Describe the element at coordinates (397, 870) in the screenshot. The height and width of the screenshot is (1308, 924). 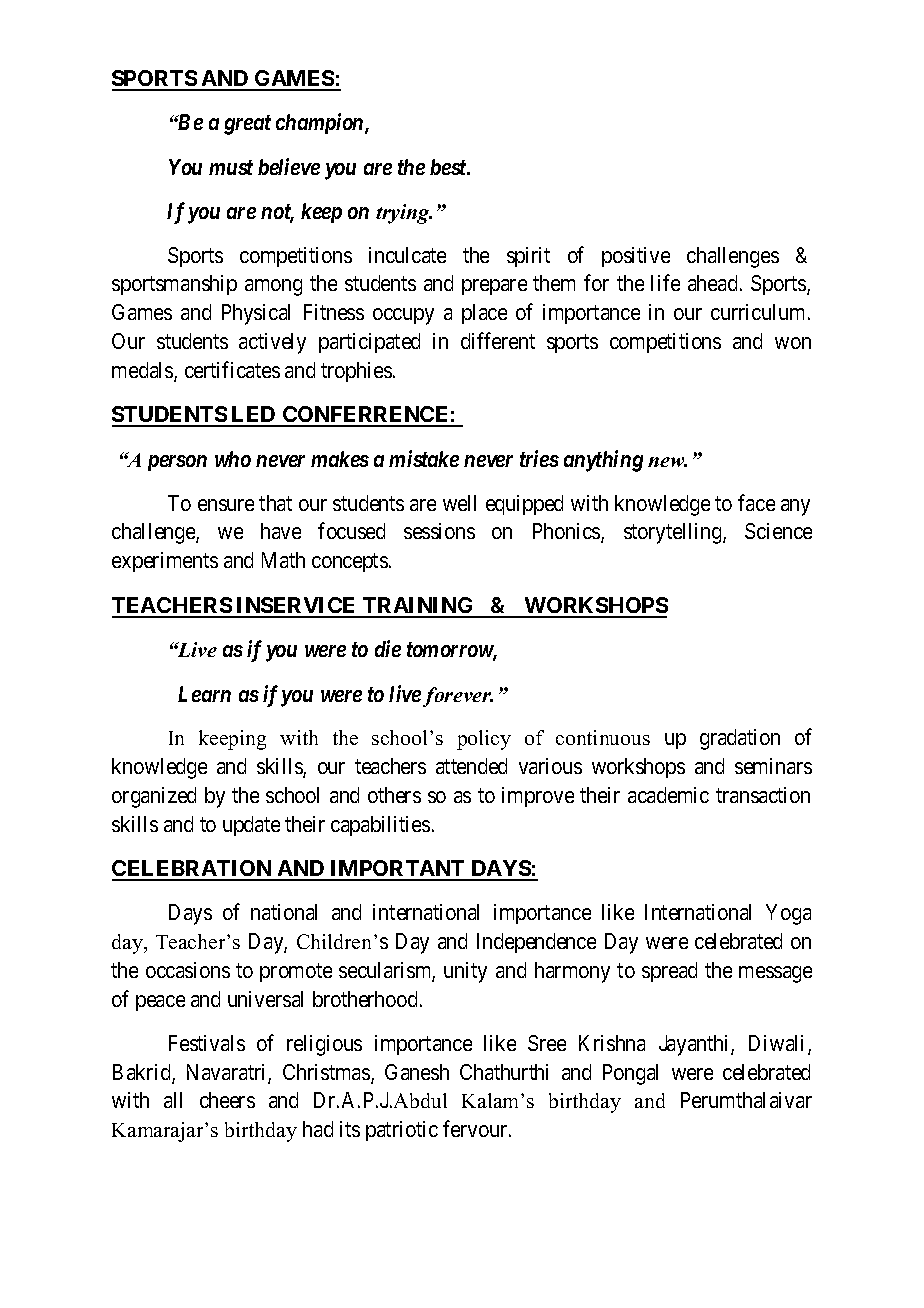
I see `IMPORTANT` at that location.
